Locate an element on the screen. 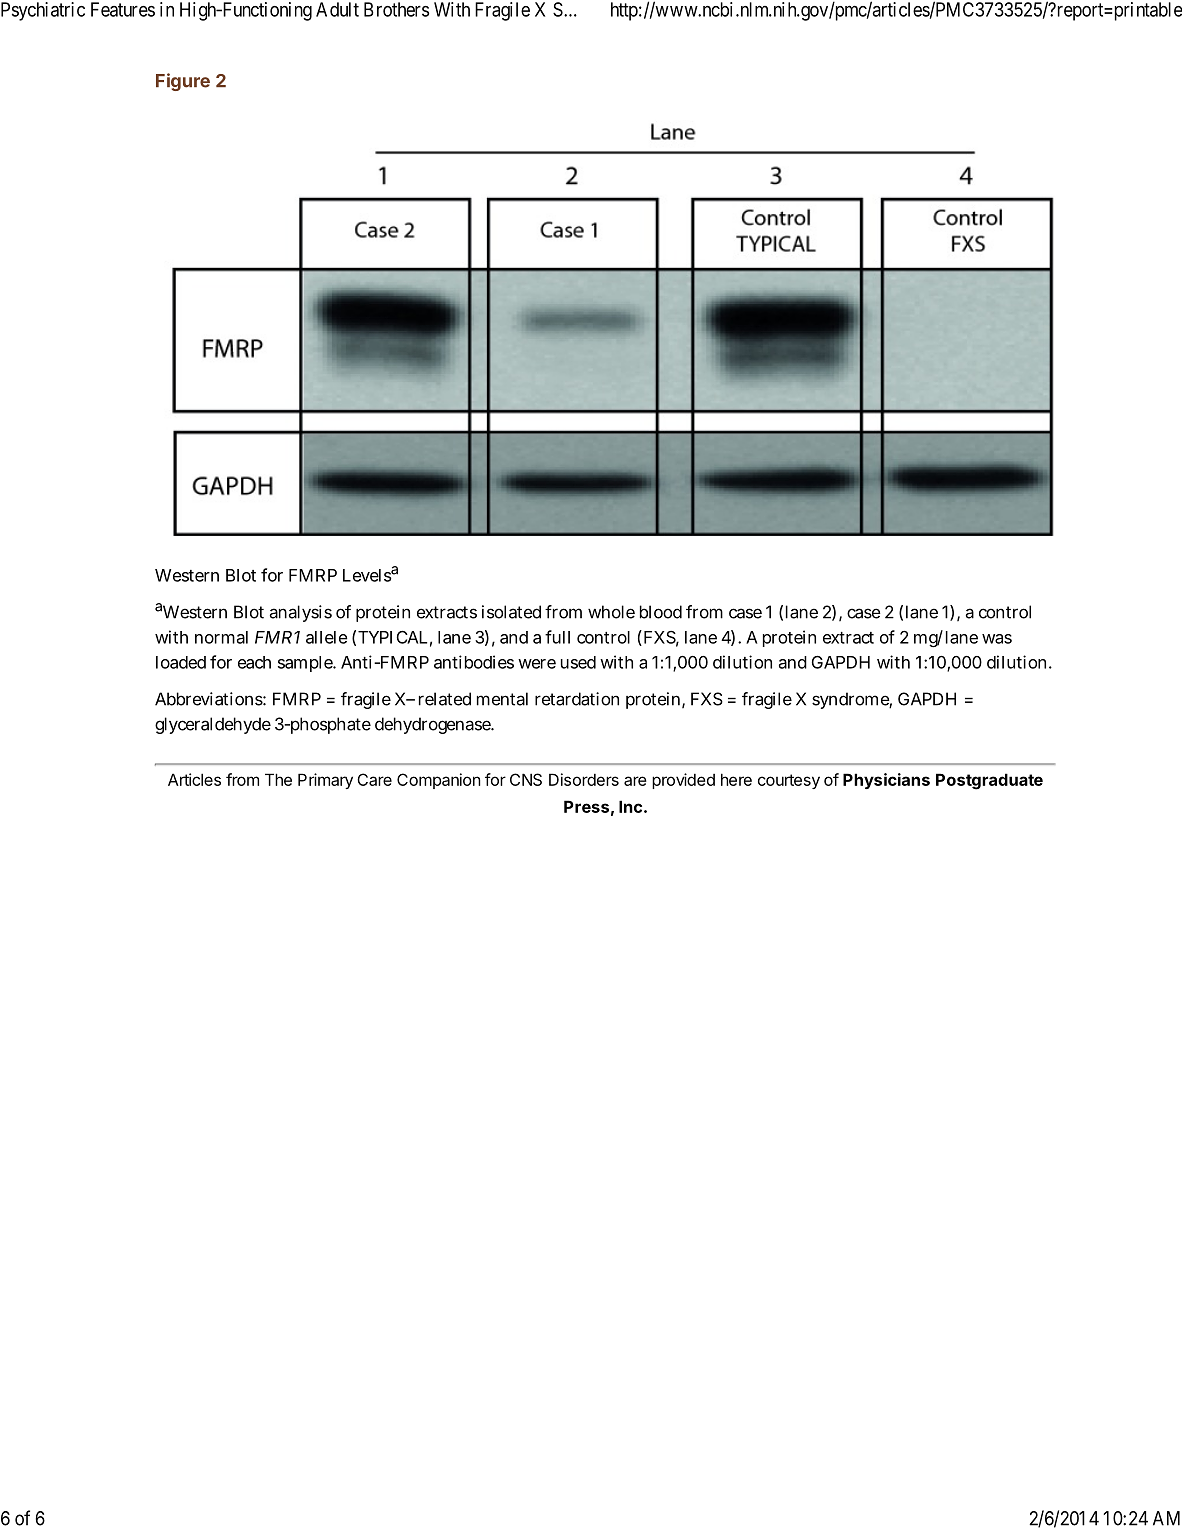 This screenshot has width=1182, height=1530. Adult is located at coordinates (337, 9).
